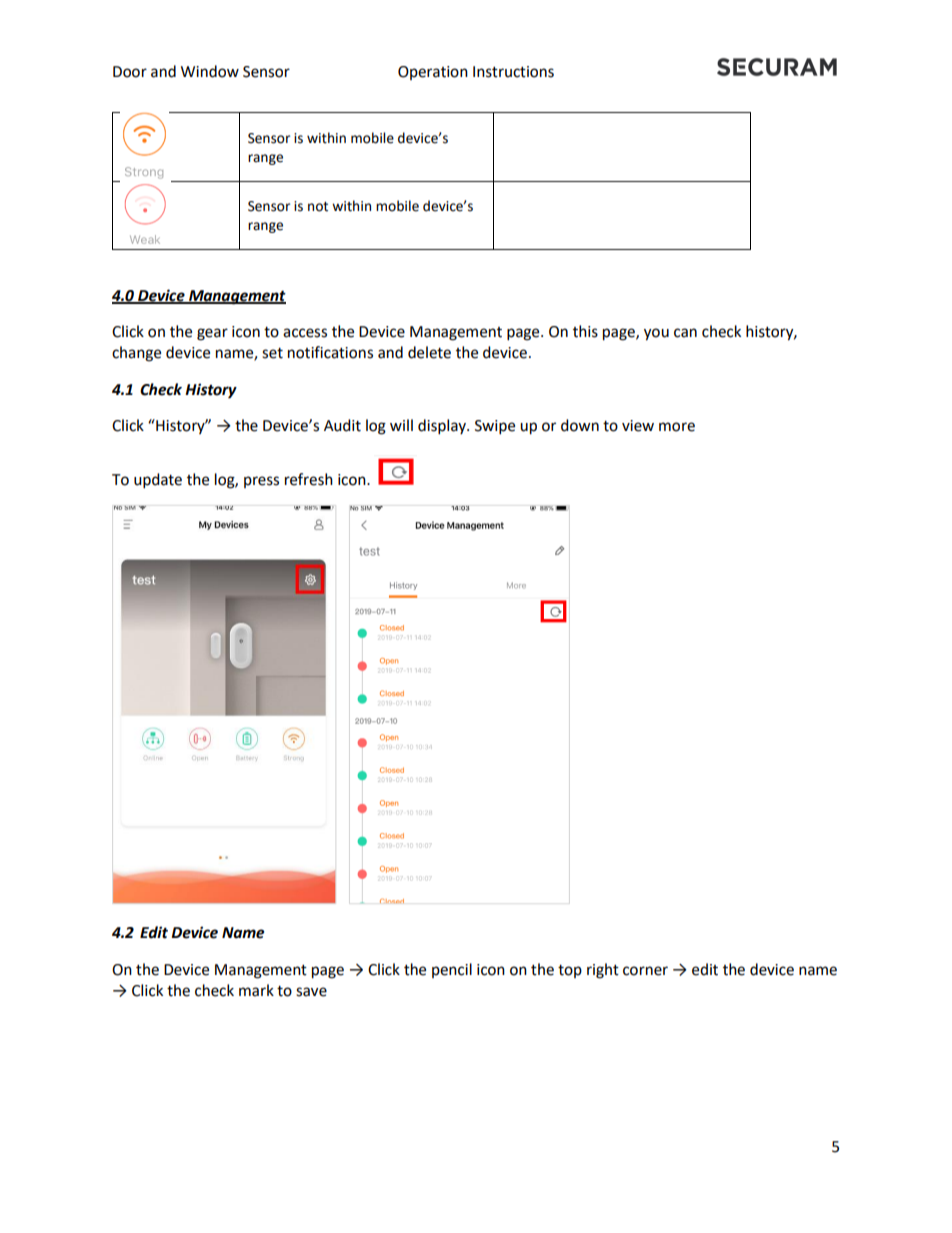 This image has height=1233, width=952. What do you see at coordinates (256, 990) in the image?
I see `mark` at bounding box center [256, 990].
